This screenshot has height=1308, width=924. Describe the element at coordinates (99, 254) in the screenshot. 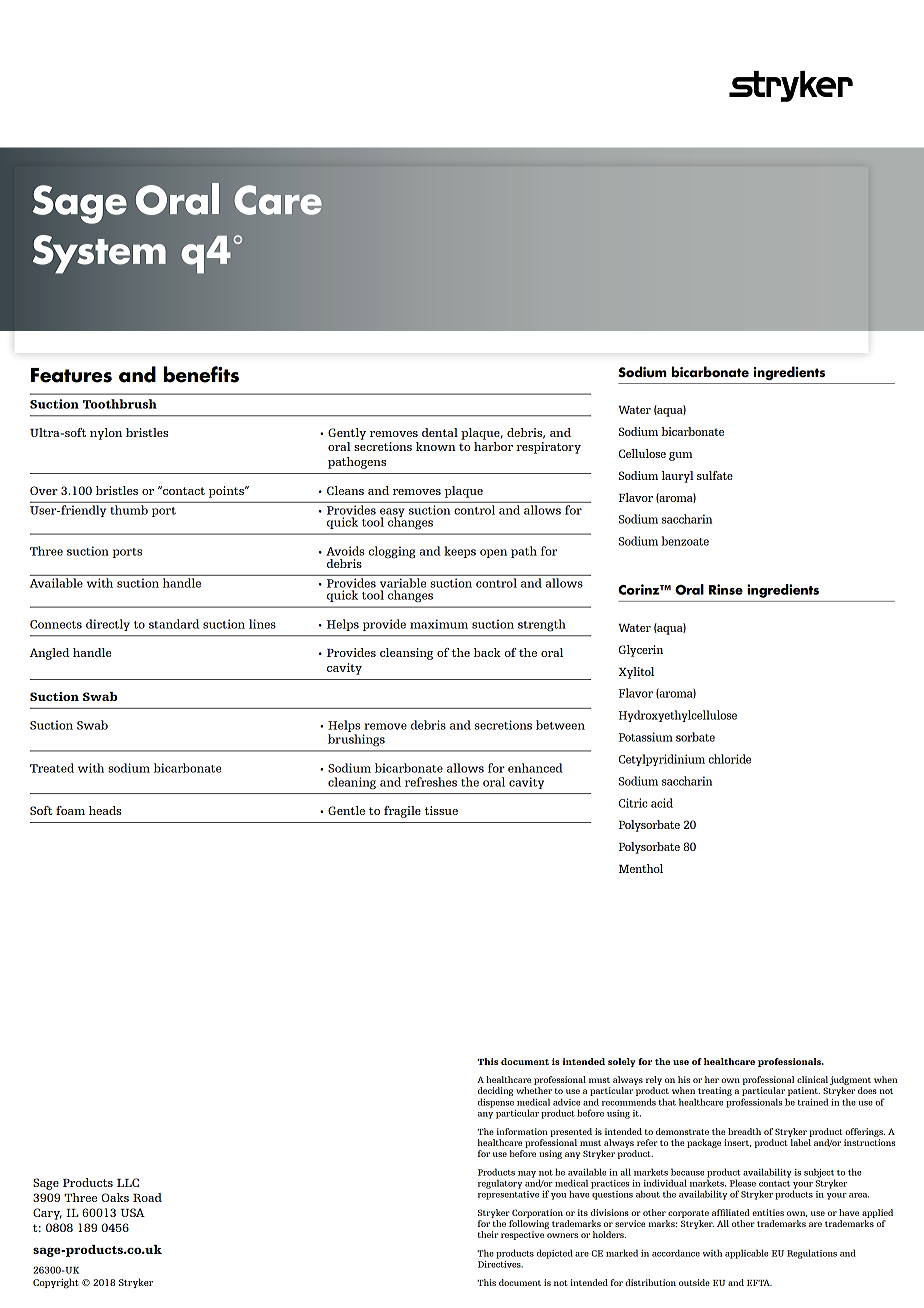

I see `System` at that location.
